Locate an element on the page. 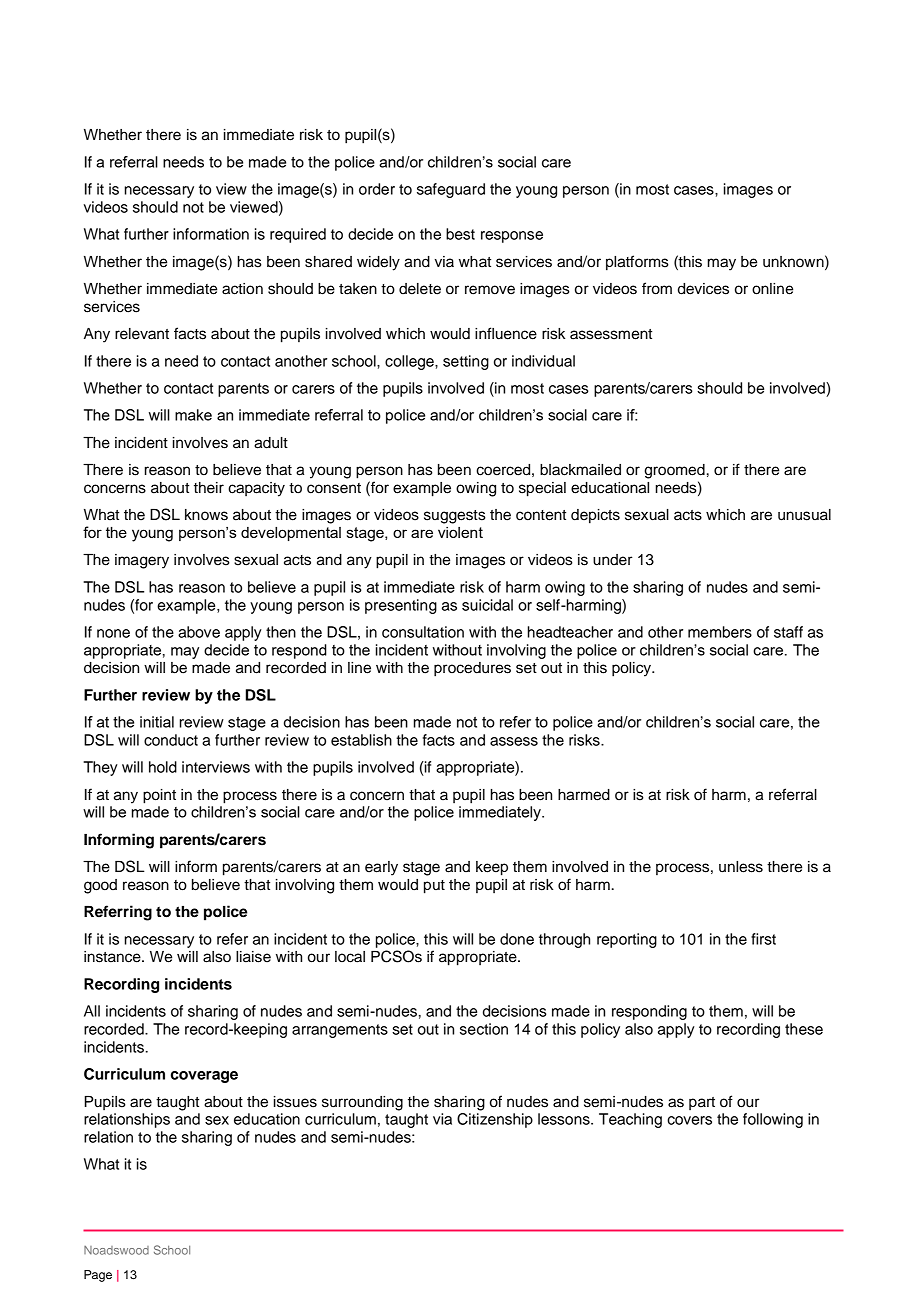 Image resolution: width=924 pixels, height=1308 pixels. members is located at coordinates (720, 632).
